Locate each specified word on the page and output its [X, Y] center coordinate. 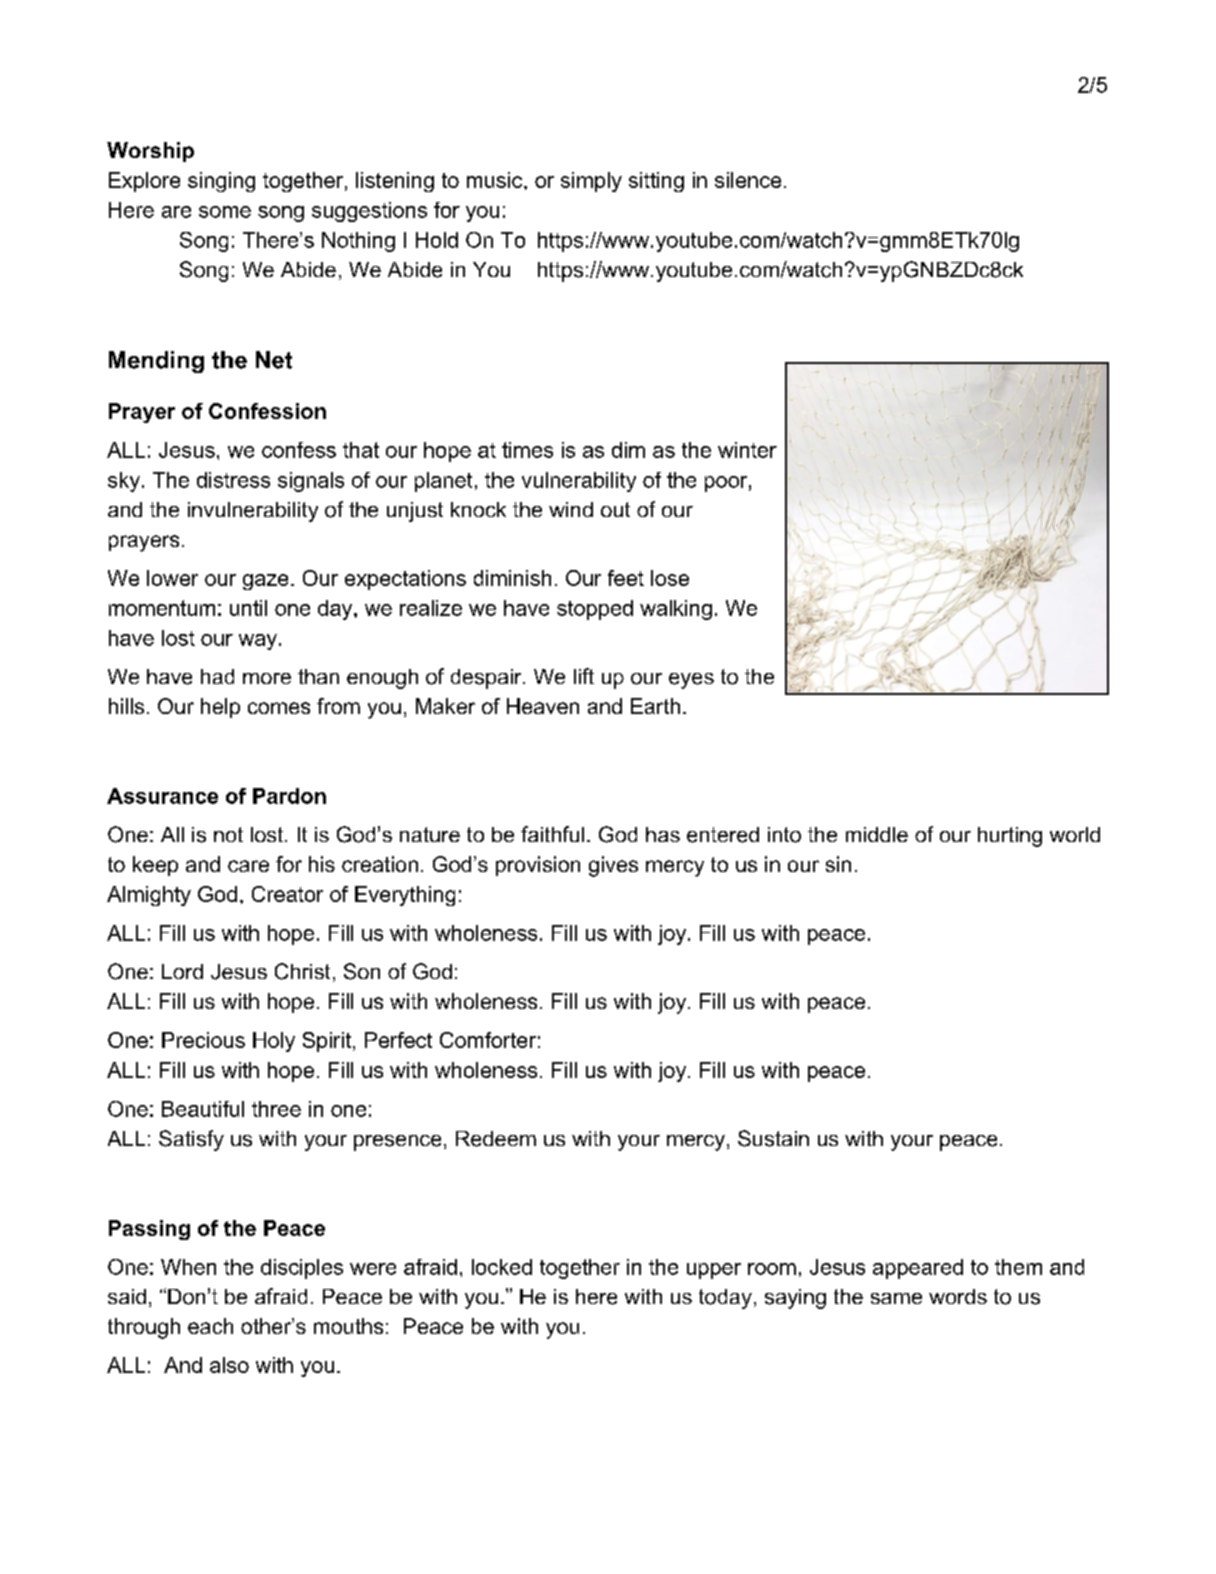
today [725, 1299]
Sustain [773, 1138]
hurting [1010, 837]
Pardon [289, 796]
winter [747, 450]
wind [571, 509]
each [210, 1326]
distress [233, 480]
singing [221, 182]
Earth [655, 706]
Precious [203, 1040]
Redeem [496, 1139]
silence [748, 180]
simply [591, 182]
